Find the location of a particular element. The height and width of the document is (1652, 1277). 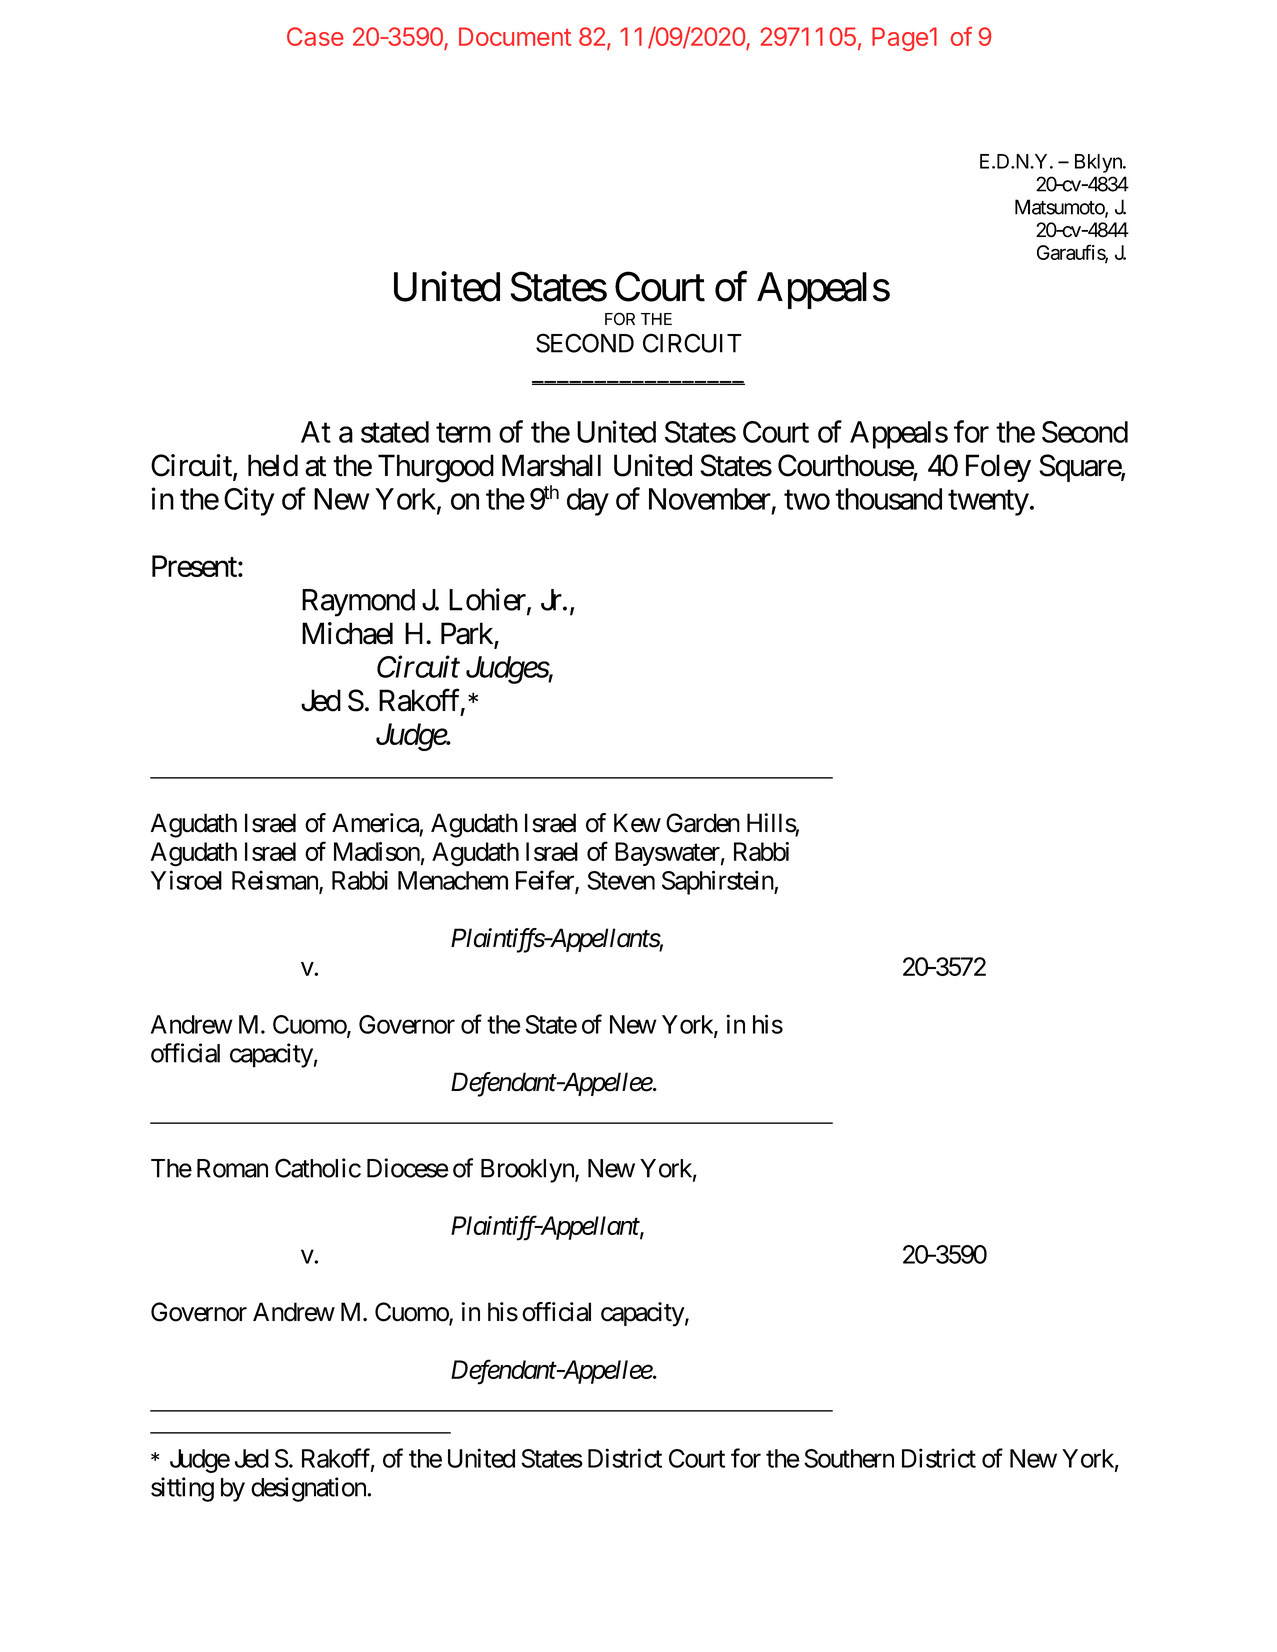

Roman is located at coordinates (232, 1168).
